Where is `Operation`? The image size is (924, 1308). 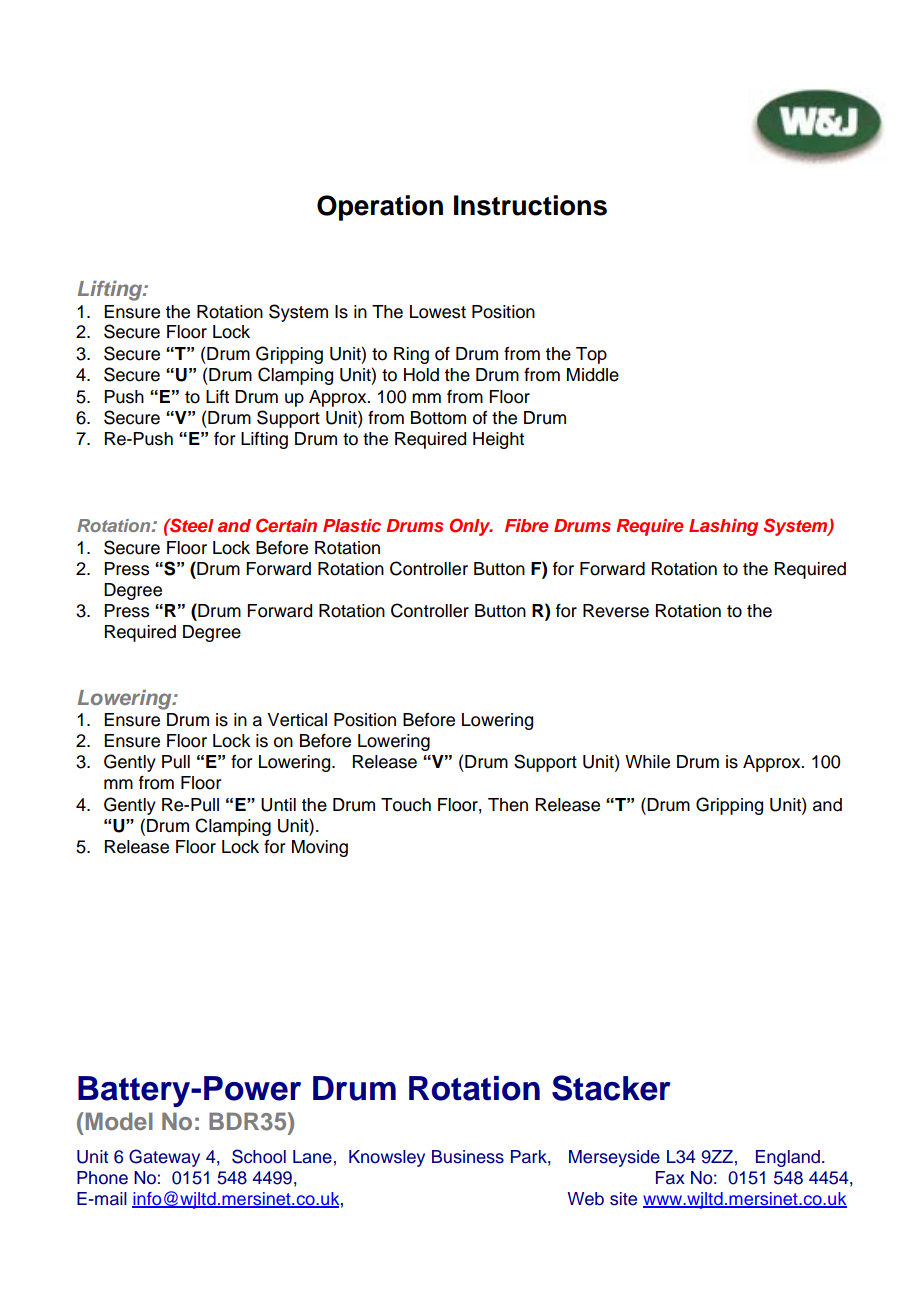 Operation is located at coordinates (380, 208).
